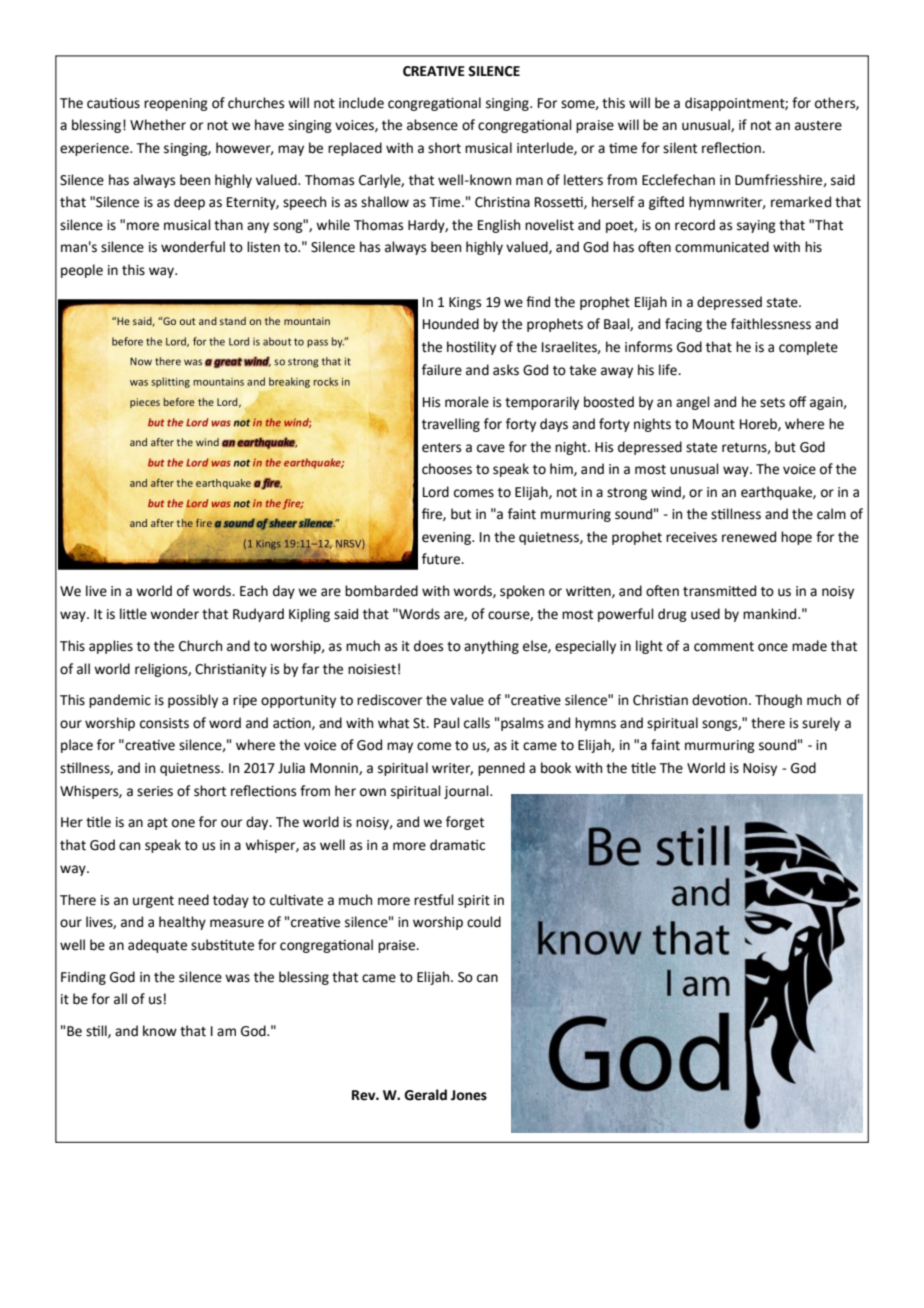  Describe the element at coordinates (447, 723) in the screenshot. I see `Paul` at that location.
